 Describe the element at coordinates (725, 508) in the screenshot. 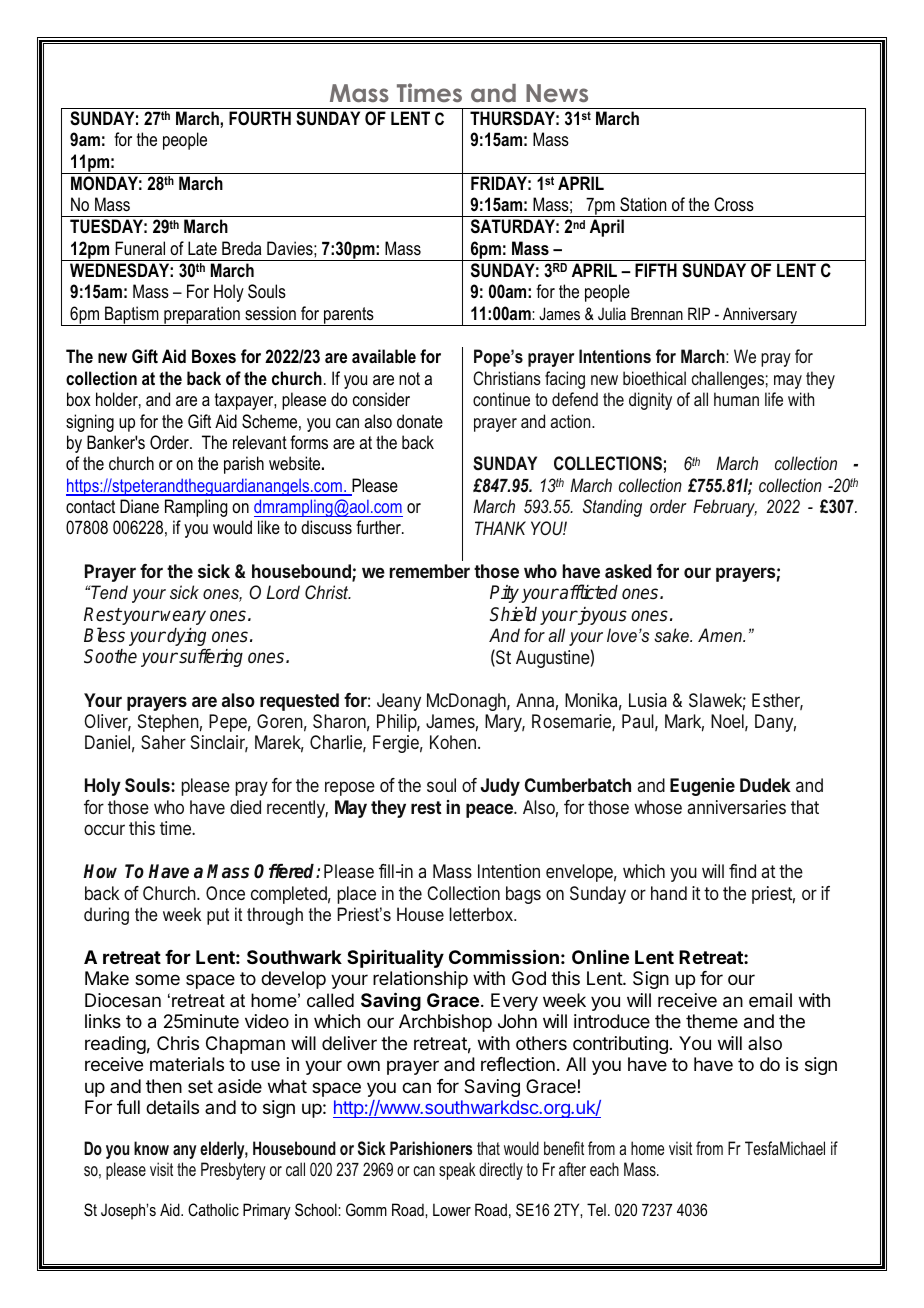

I see `February` at that location.
